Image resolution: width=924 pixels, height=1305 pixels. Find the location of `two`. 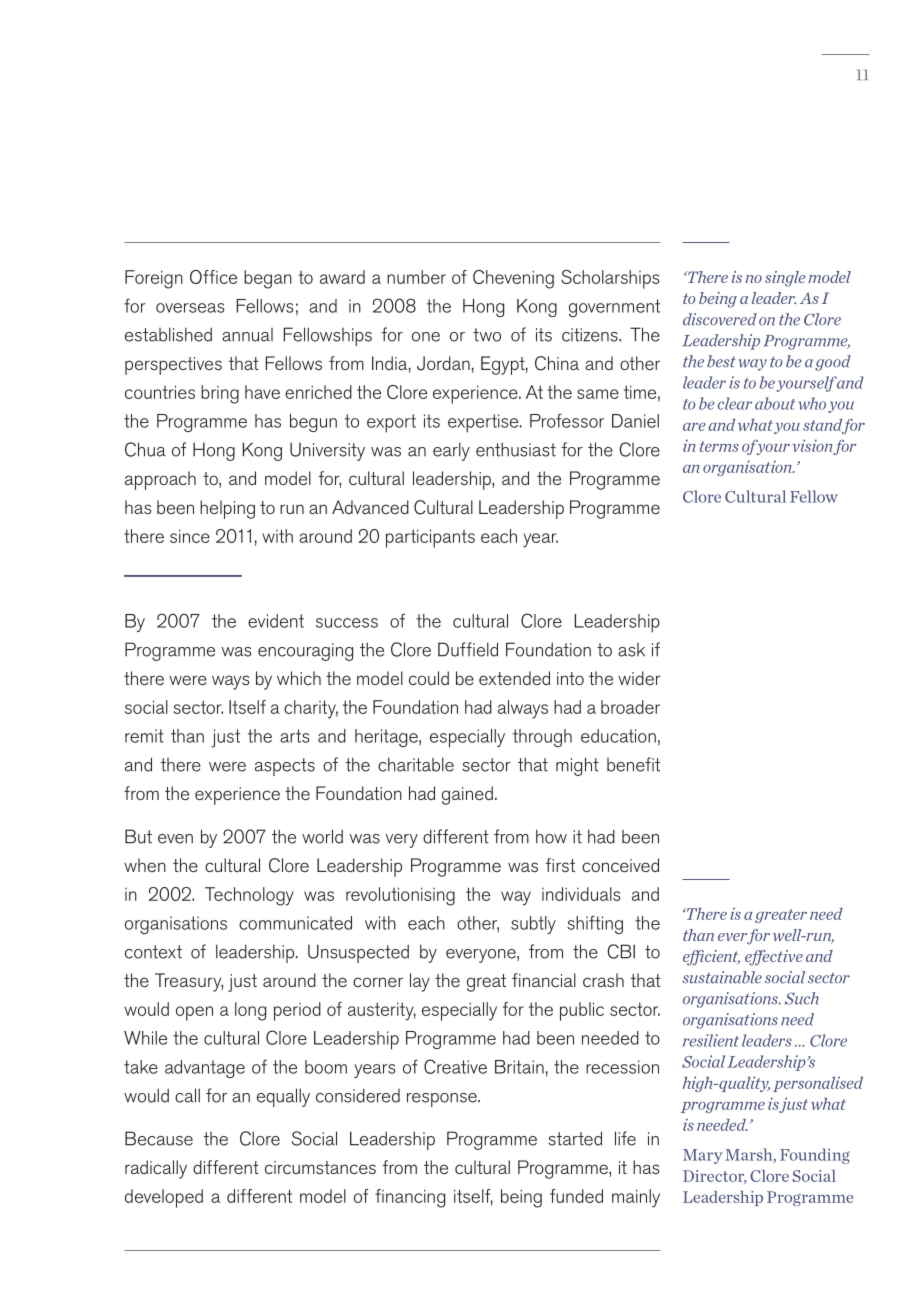

two is located at coordinates (487, 335).
